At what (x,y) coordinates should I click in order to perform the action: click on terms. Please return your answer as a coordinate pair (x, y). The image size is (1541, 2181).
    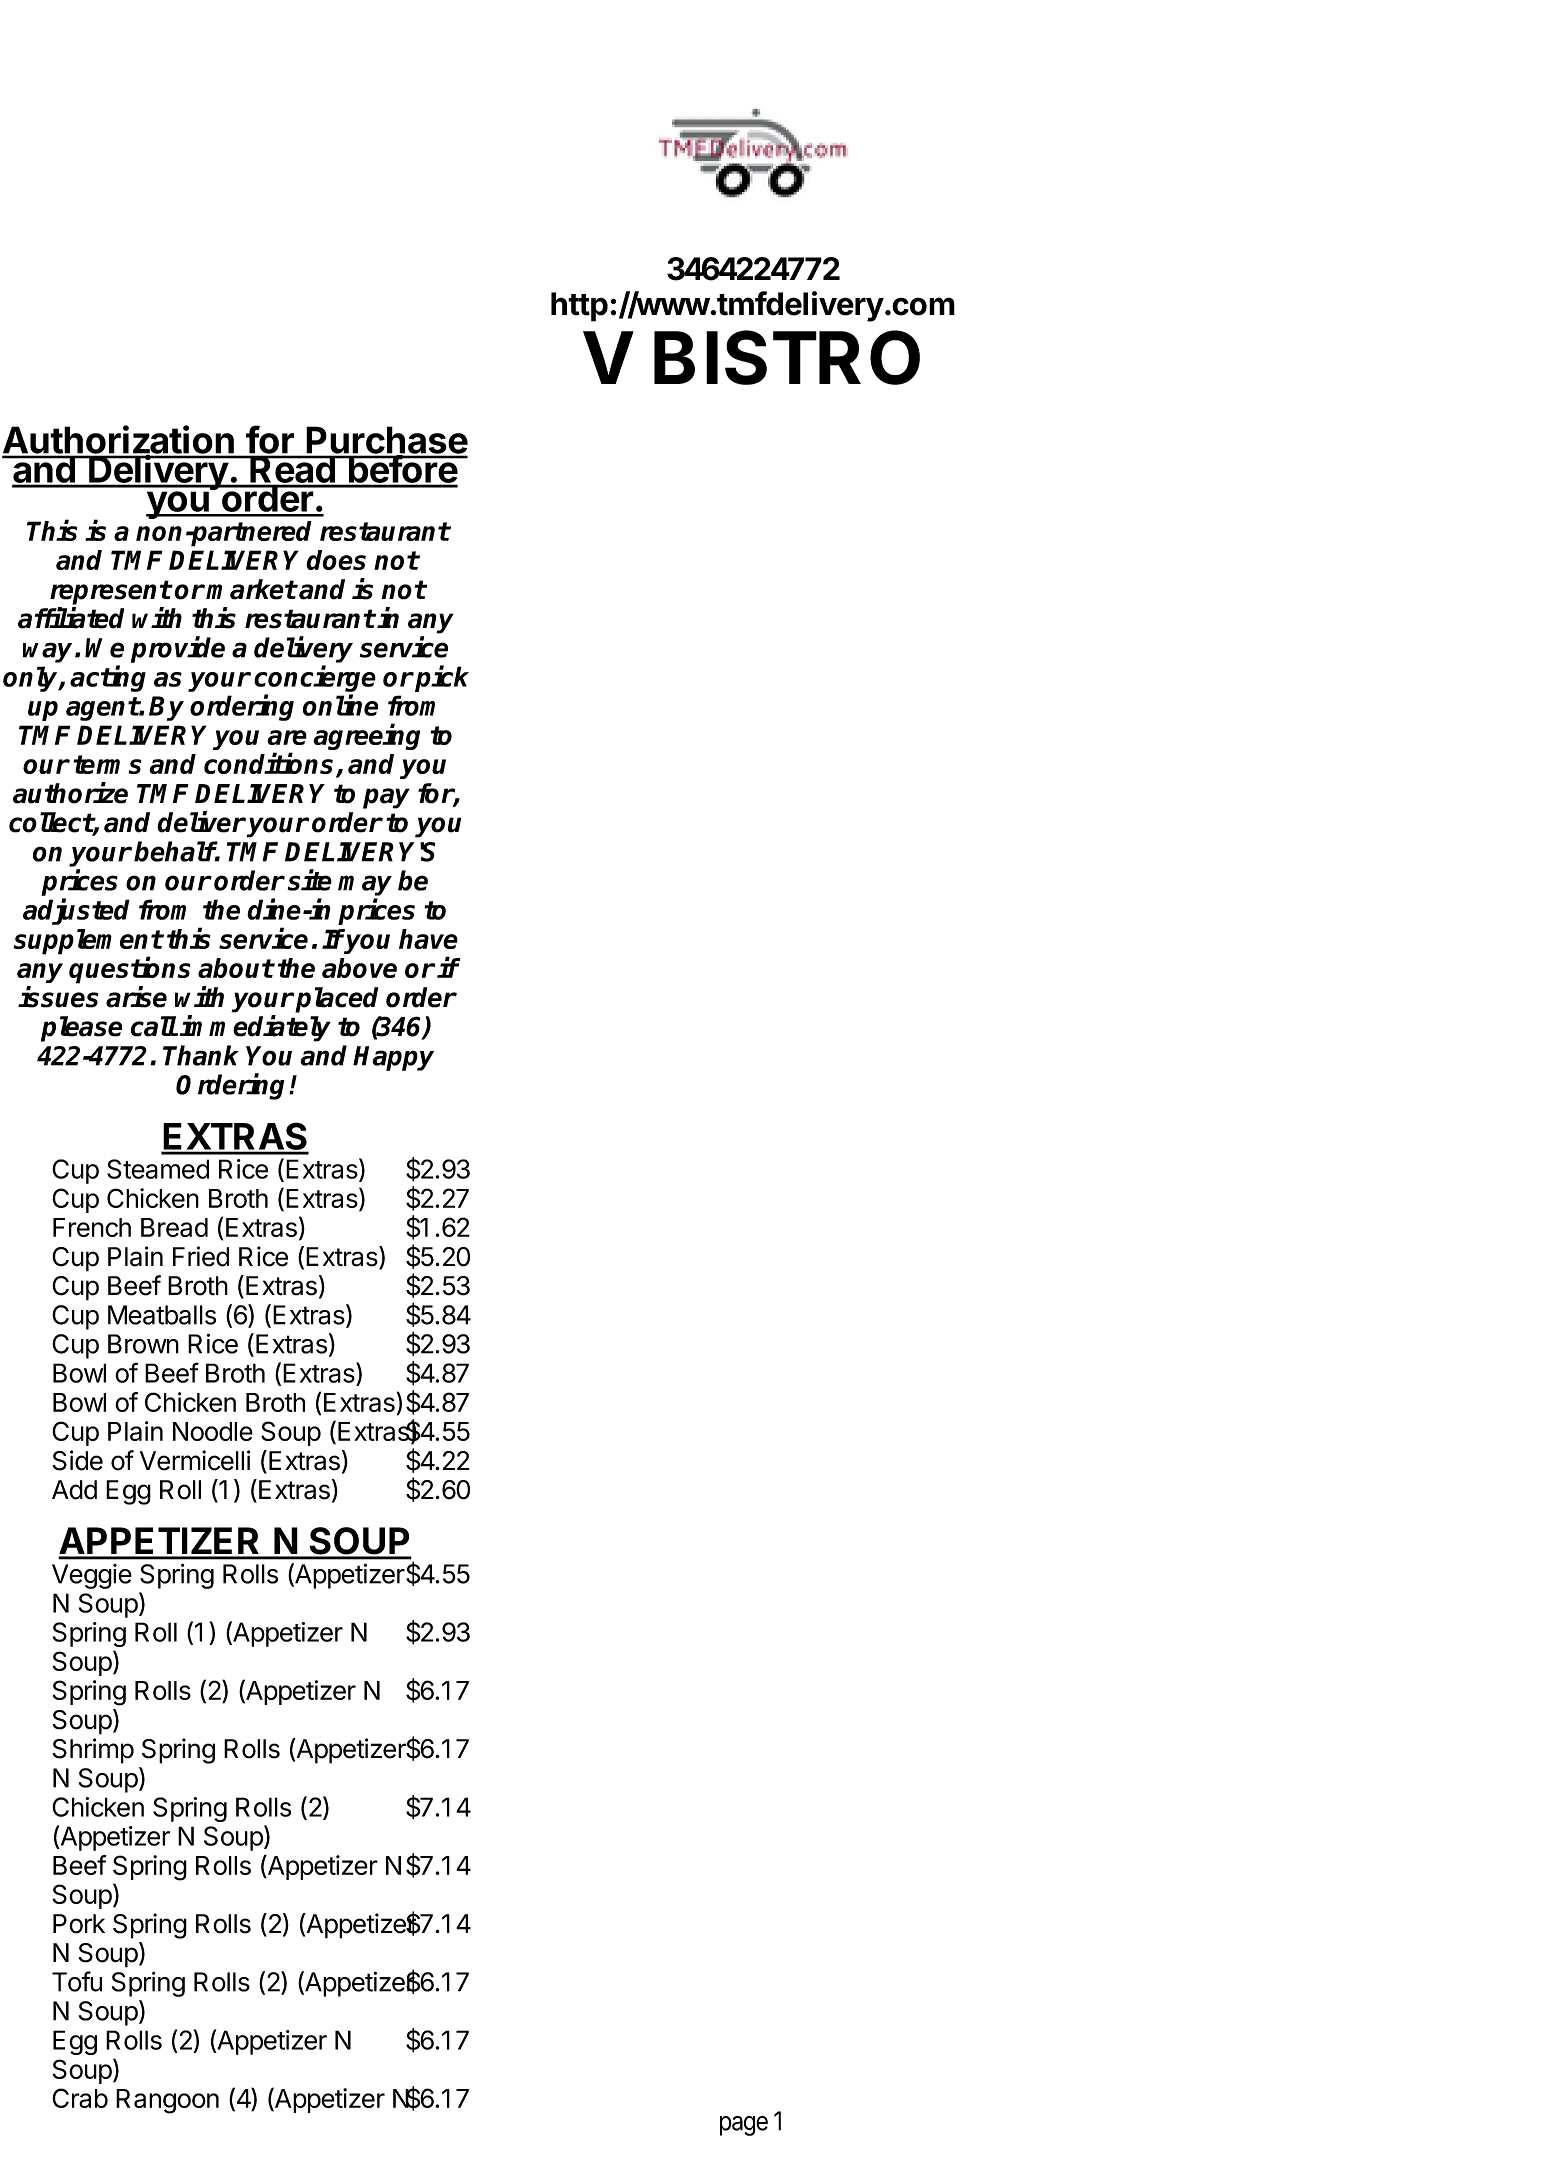
    Looking at the image, I should click on (107, 764).
